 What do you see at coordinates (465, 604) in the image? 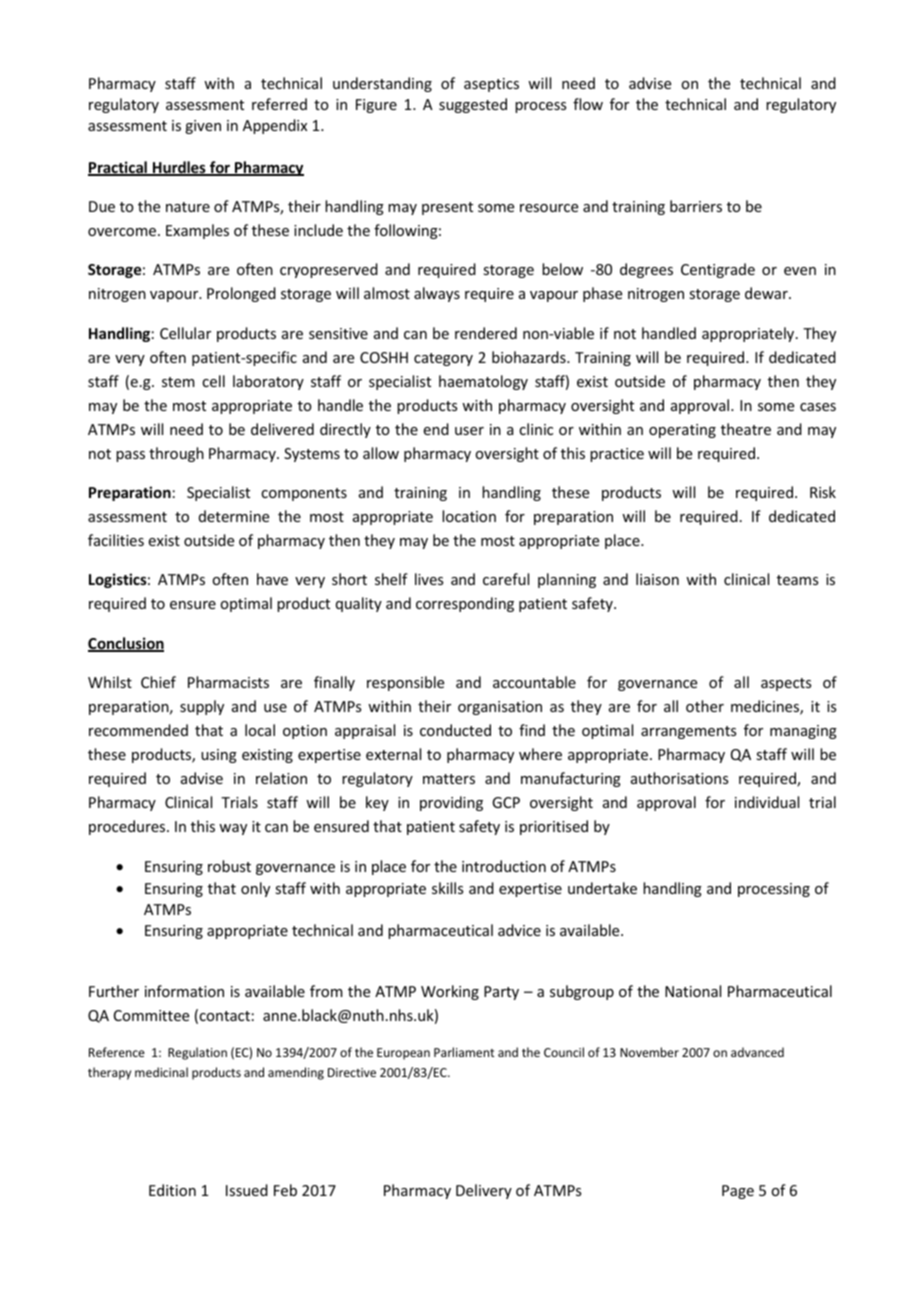
I see `corresponding` at bounding box center [465, 604].
